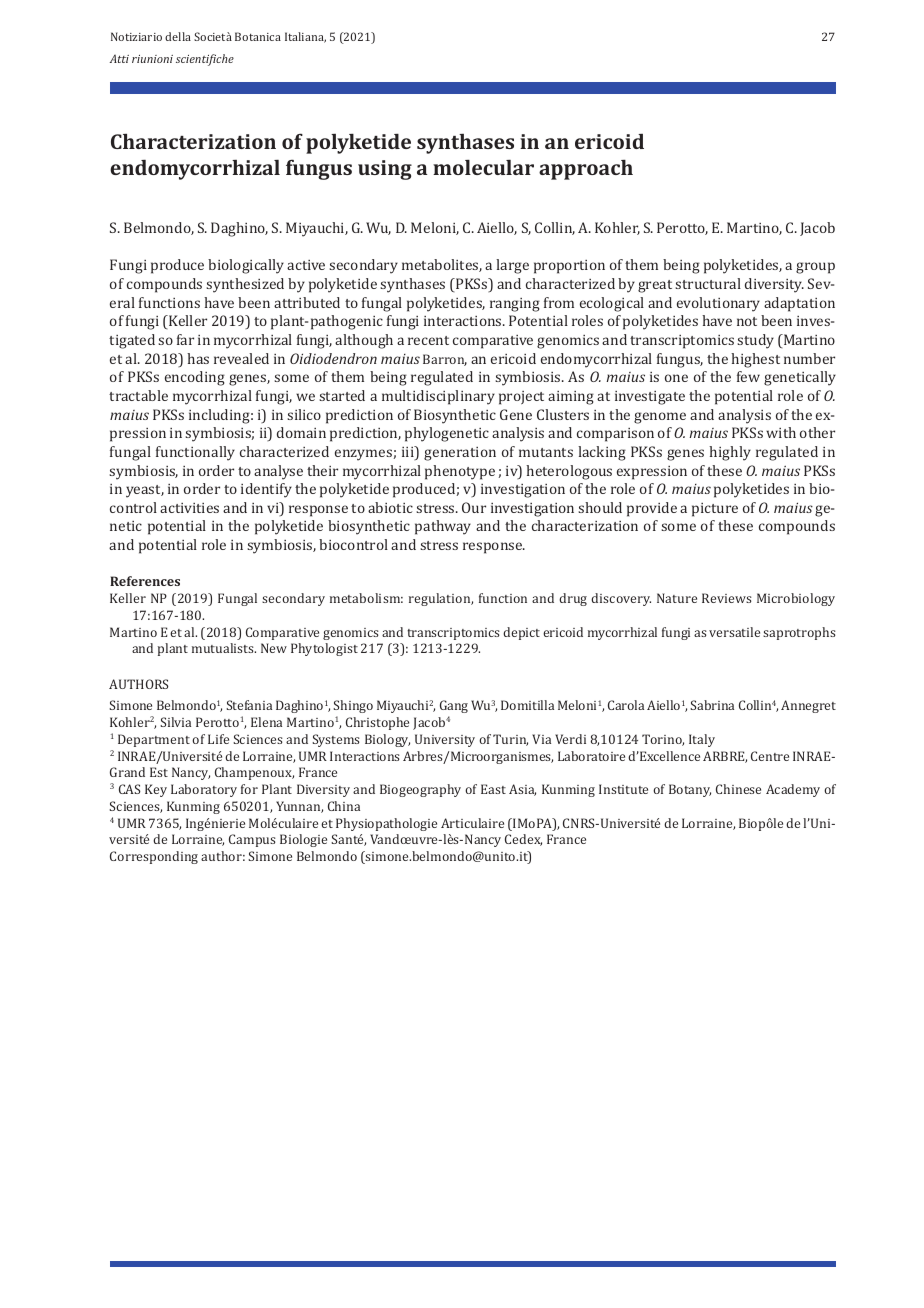 The height and width of the screenshot is (1308, 924). I want to click on large, so click(512, 266).
